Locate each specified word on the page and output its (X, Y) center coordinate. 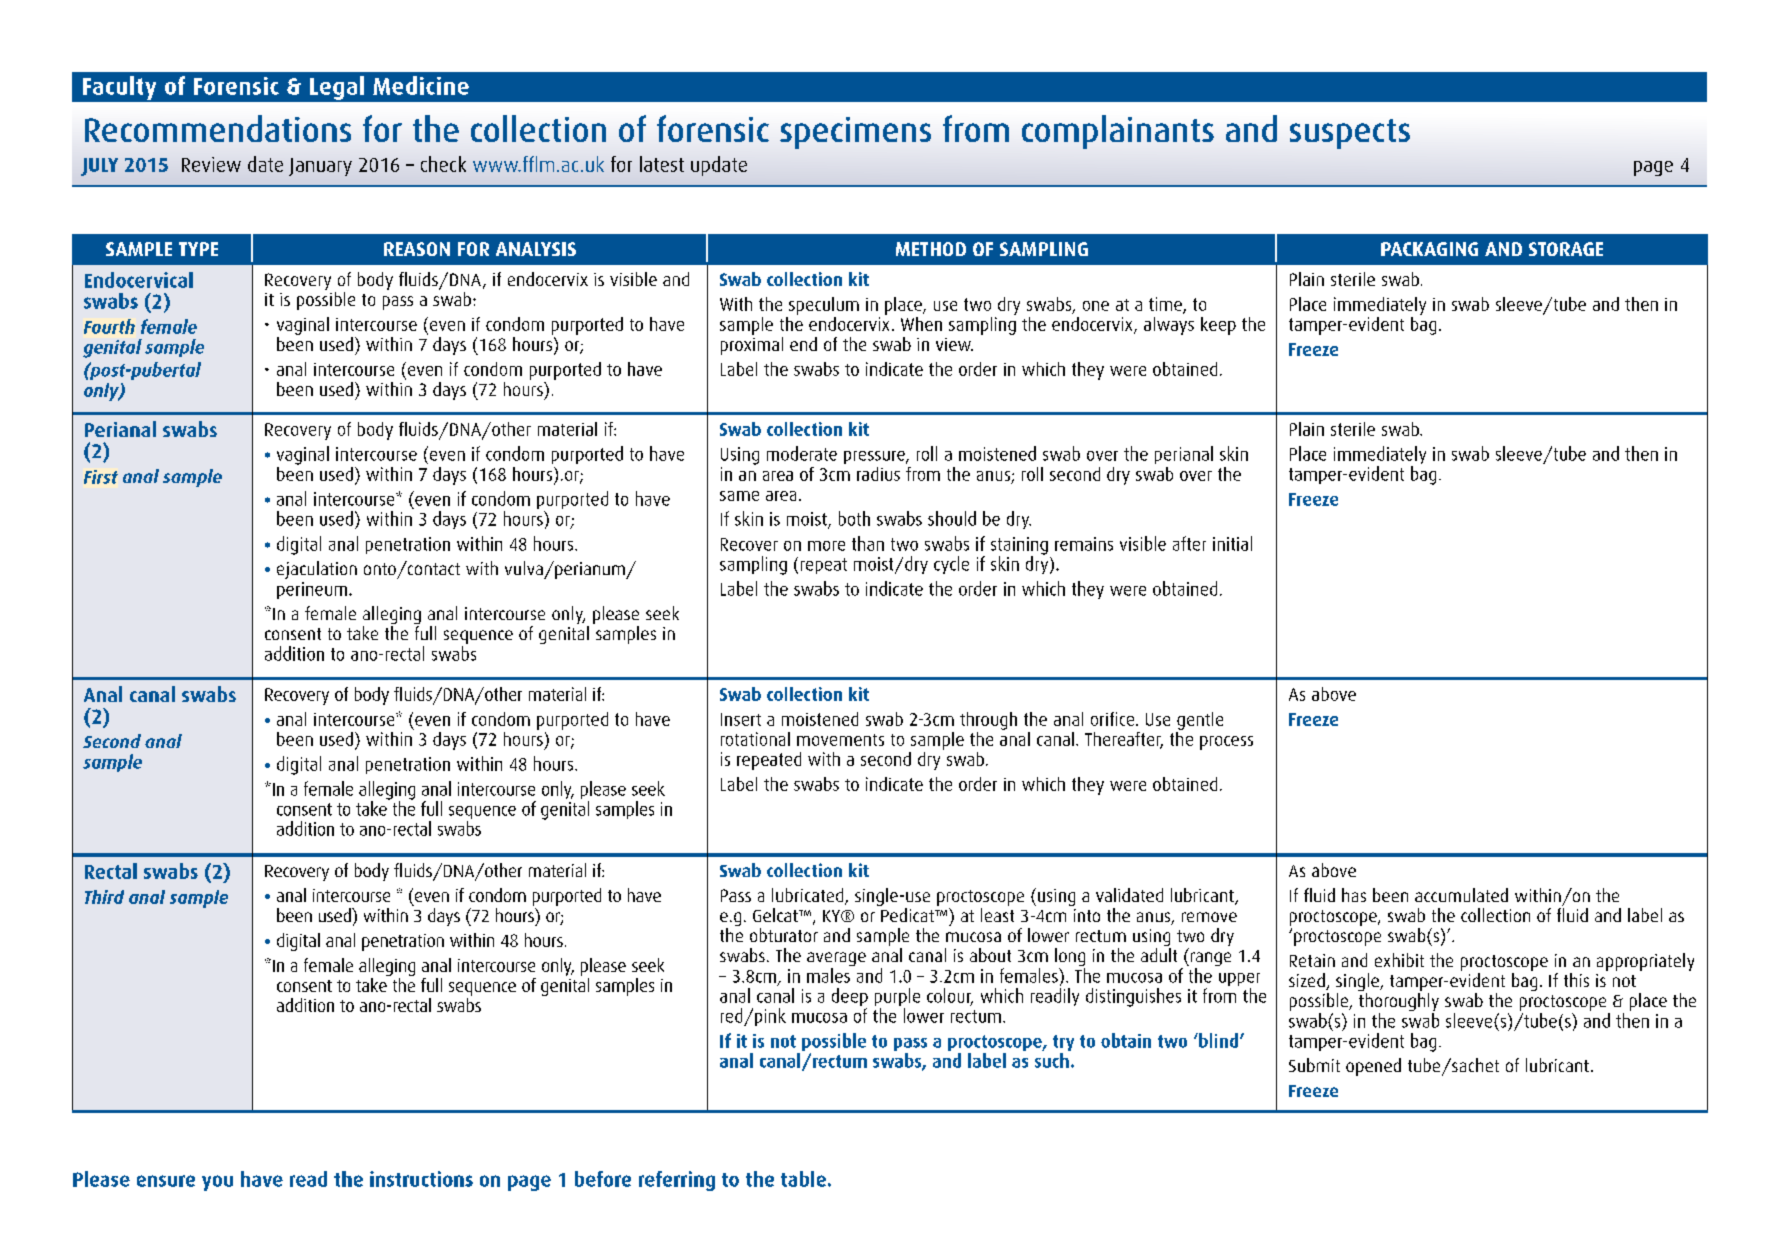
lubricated (809, 896)
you (217, 1183)
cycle (951, 565)
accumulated (1461, 895)
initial (1232, 543)
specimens (855, 133)
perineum (313, 590)
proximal (752, 344)
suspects (1350, 134)
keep (1218, 326)
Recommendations (218, 128)
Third (104, 897)
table (803, 1179)
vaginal (303, 455)
